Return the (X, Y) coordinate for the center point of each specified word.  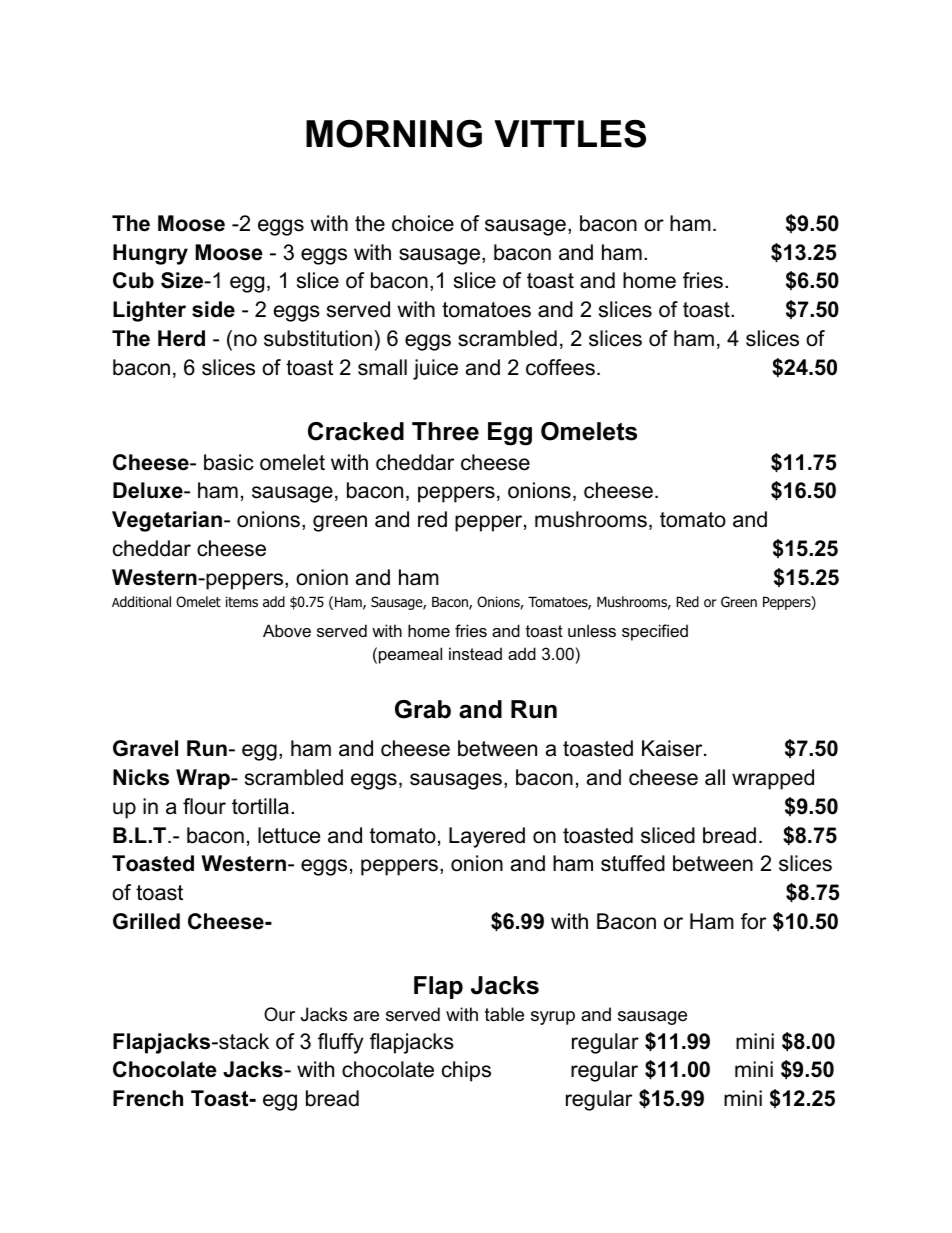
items (242, 601)
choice (423, 223)
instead (475, 653)
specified (655, 632)
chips (466, 1071)
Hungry (150, 254)
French (148, 1098)
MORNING (394, 134)
